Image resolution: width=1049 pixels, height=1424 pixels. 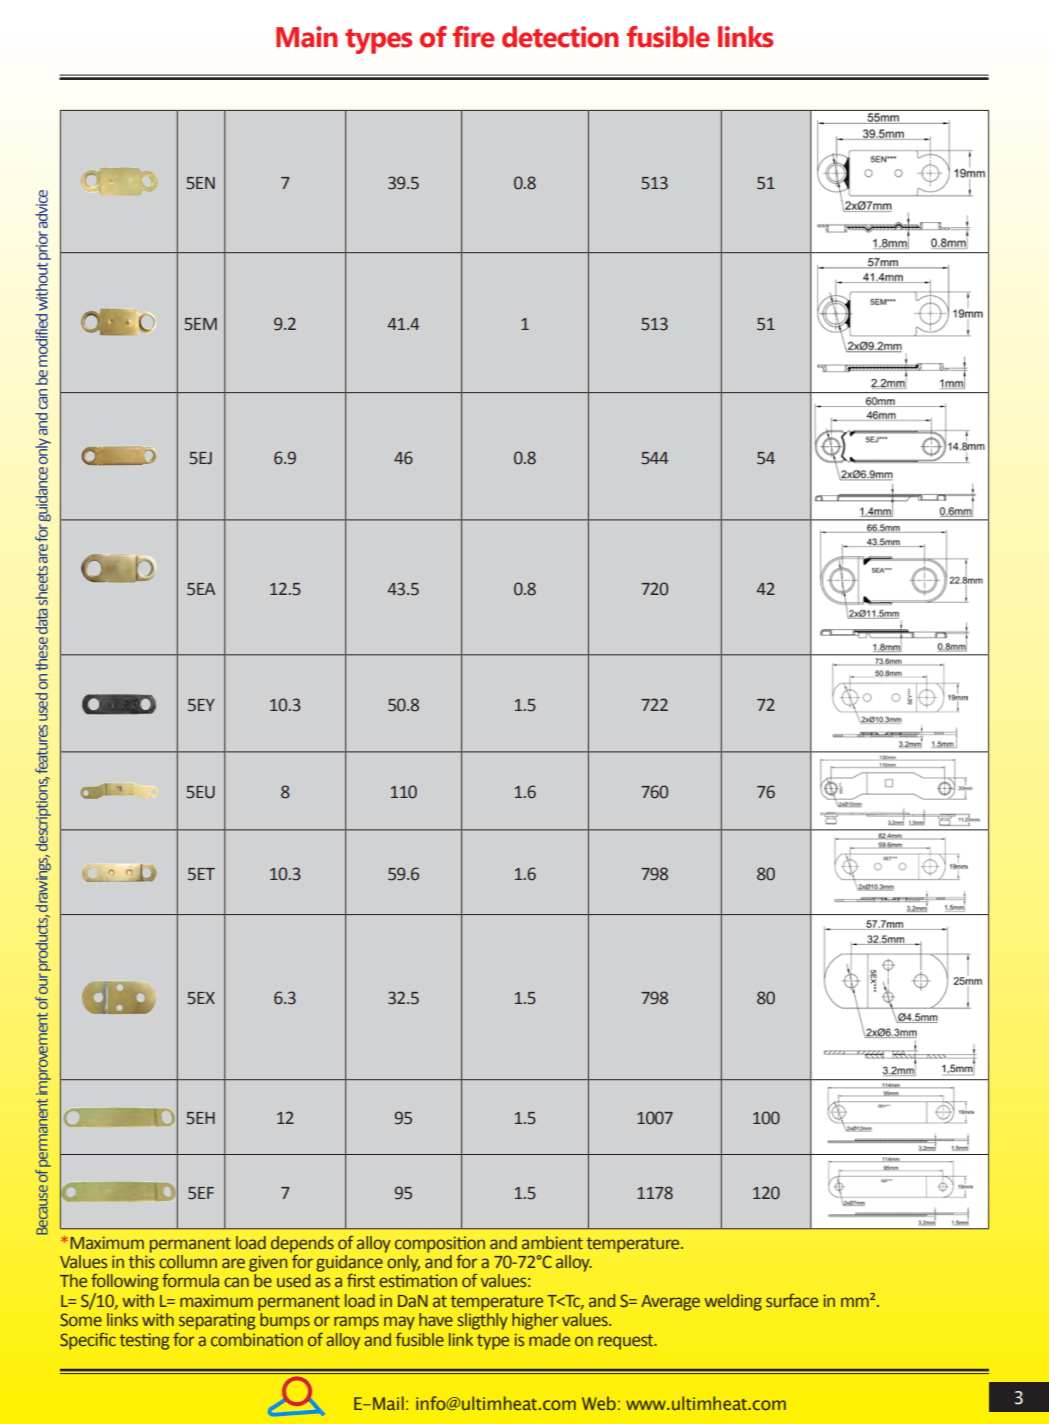 What do you see at coordinates (307, 37) in the document?
I see `Main` at bounding box center [307, 37].
